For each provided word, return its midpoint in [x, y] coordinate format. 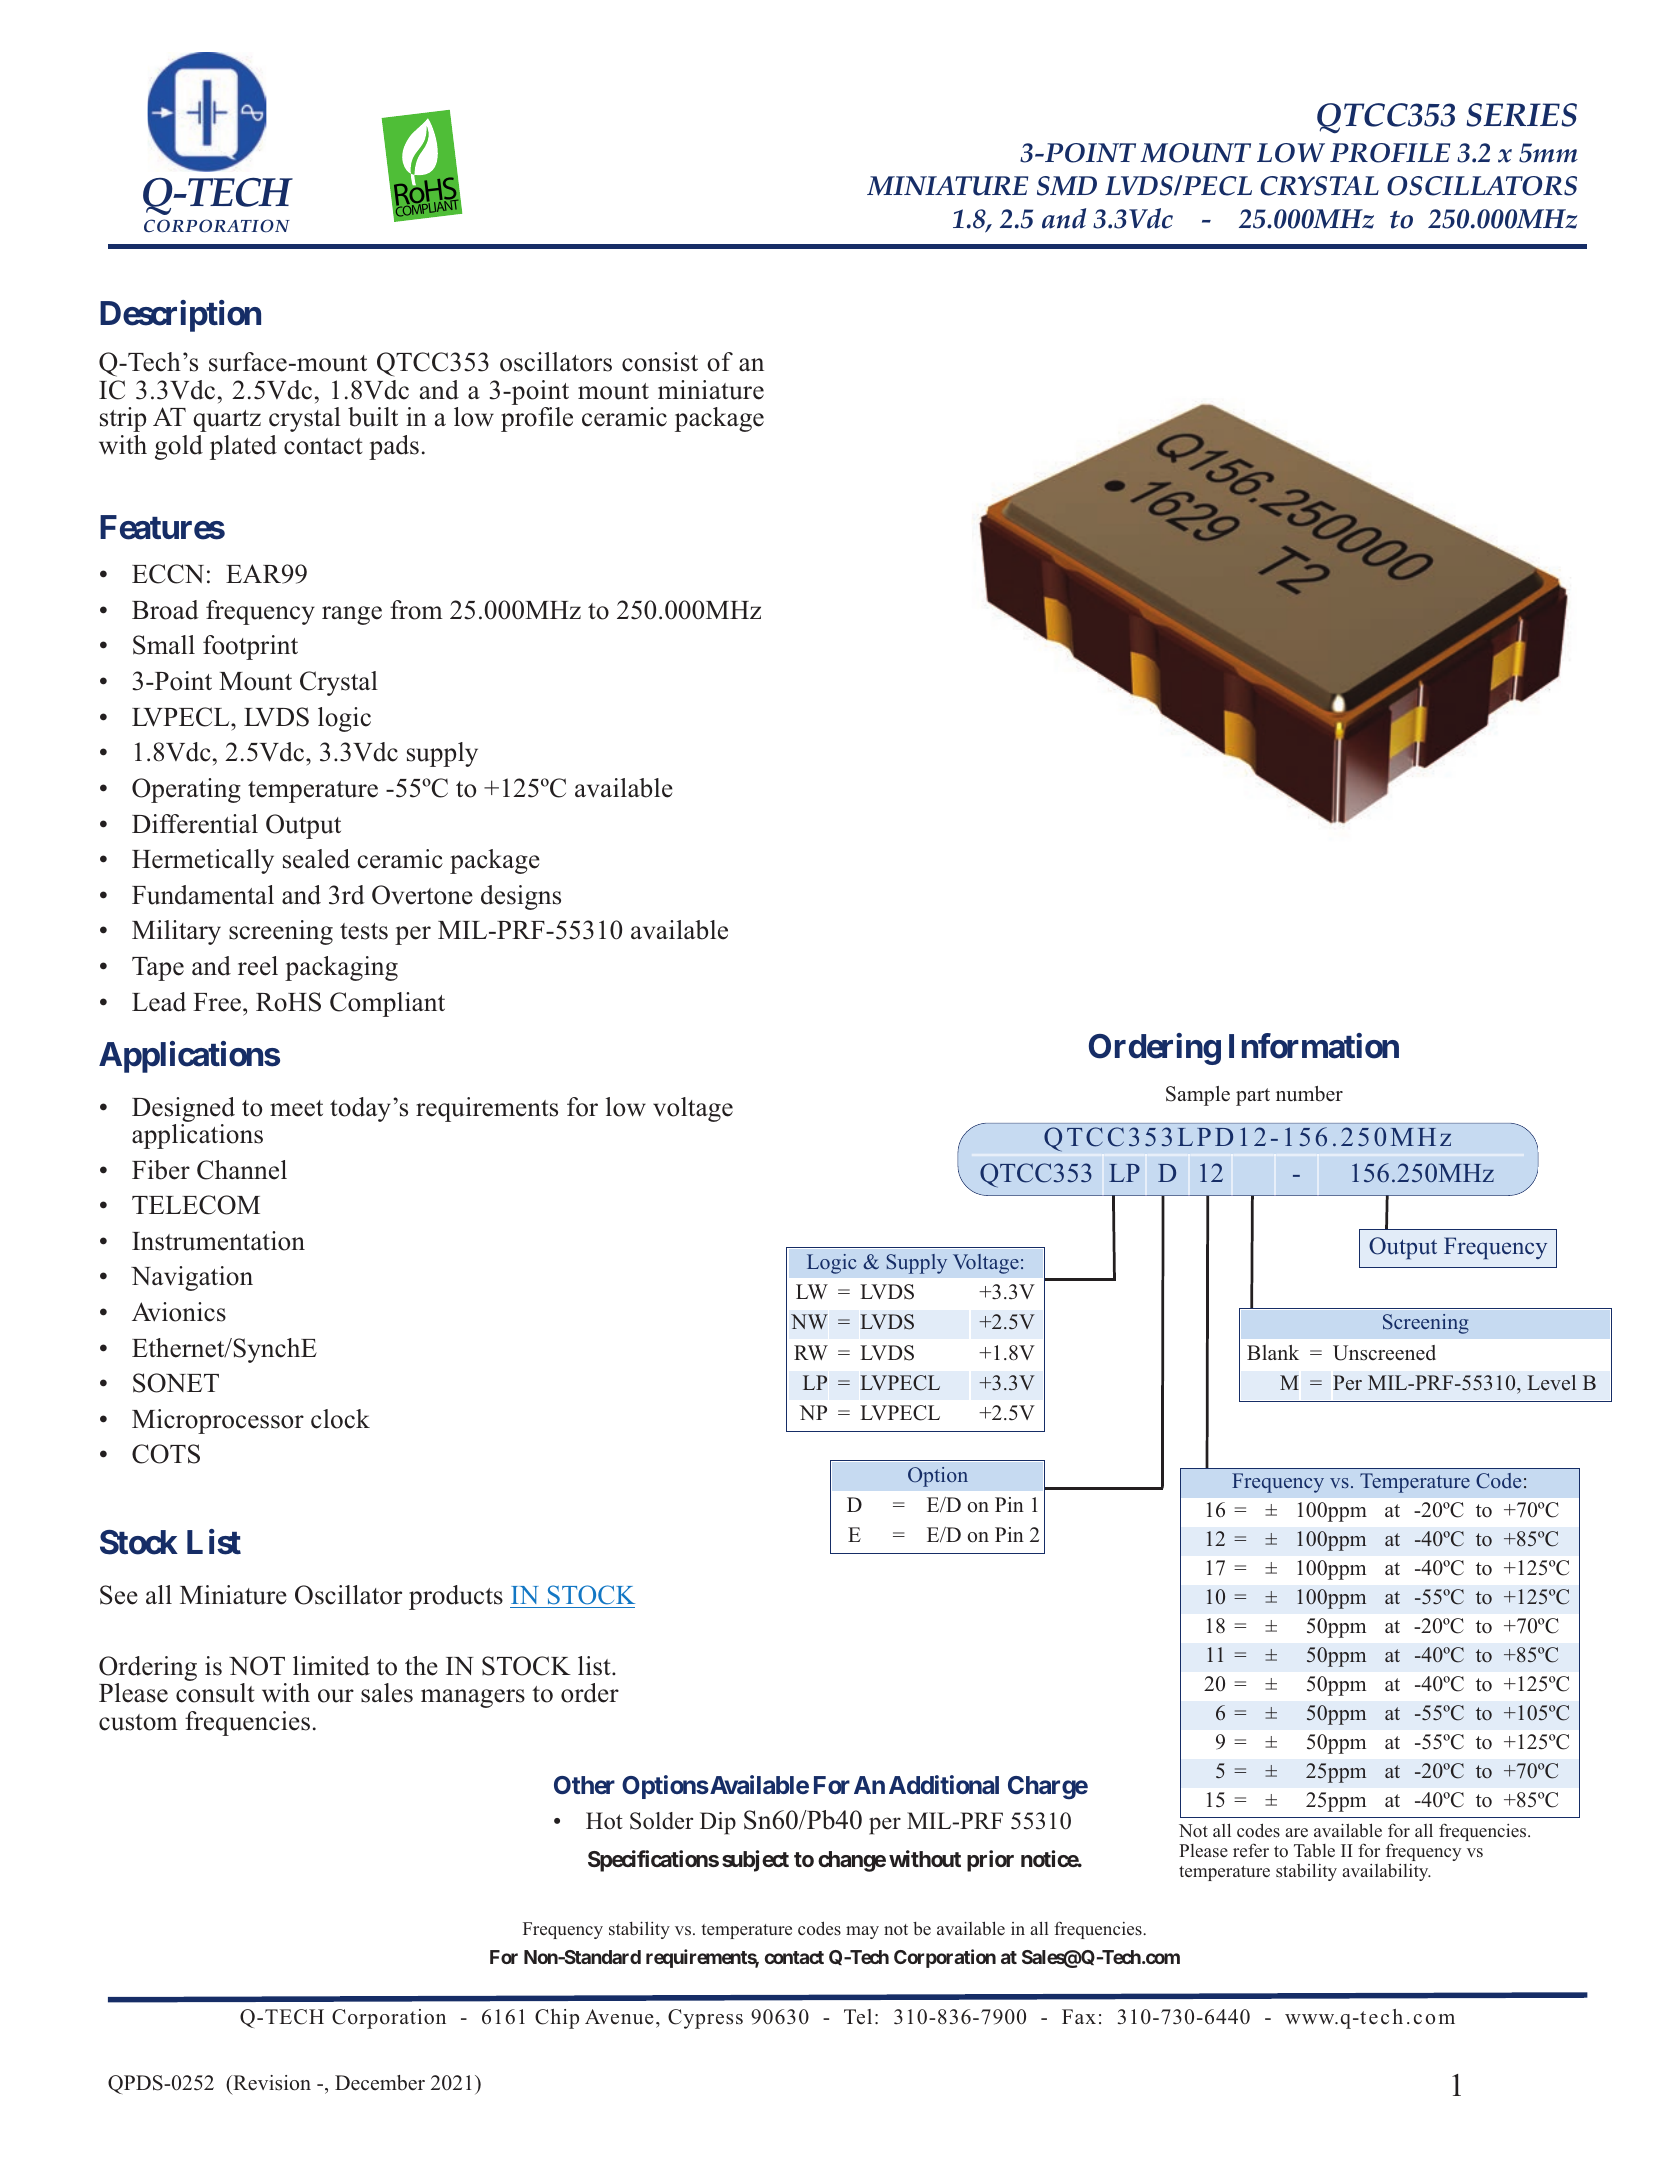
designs [521, 897]
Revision [271, 2083]
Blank [1273, 1352]
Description [180, 316]
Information [1314, 1046]
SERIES [1521, 115]
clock [340, 1419]
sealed [316, 859]
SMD [1067, 186]
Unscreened [1384, 1353]
